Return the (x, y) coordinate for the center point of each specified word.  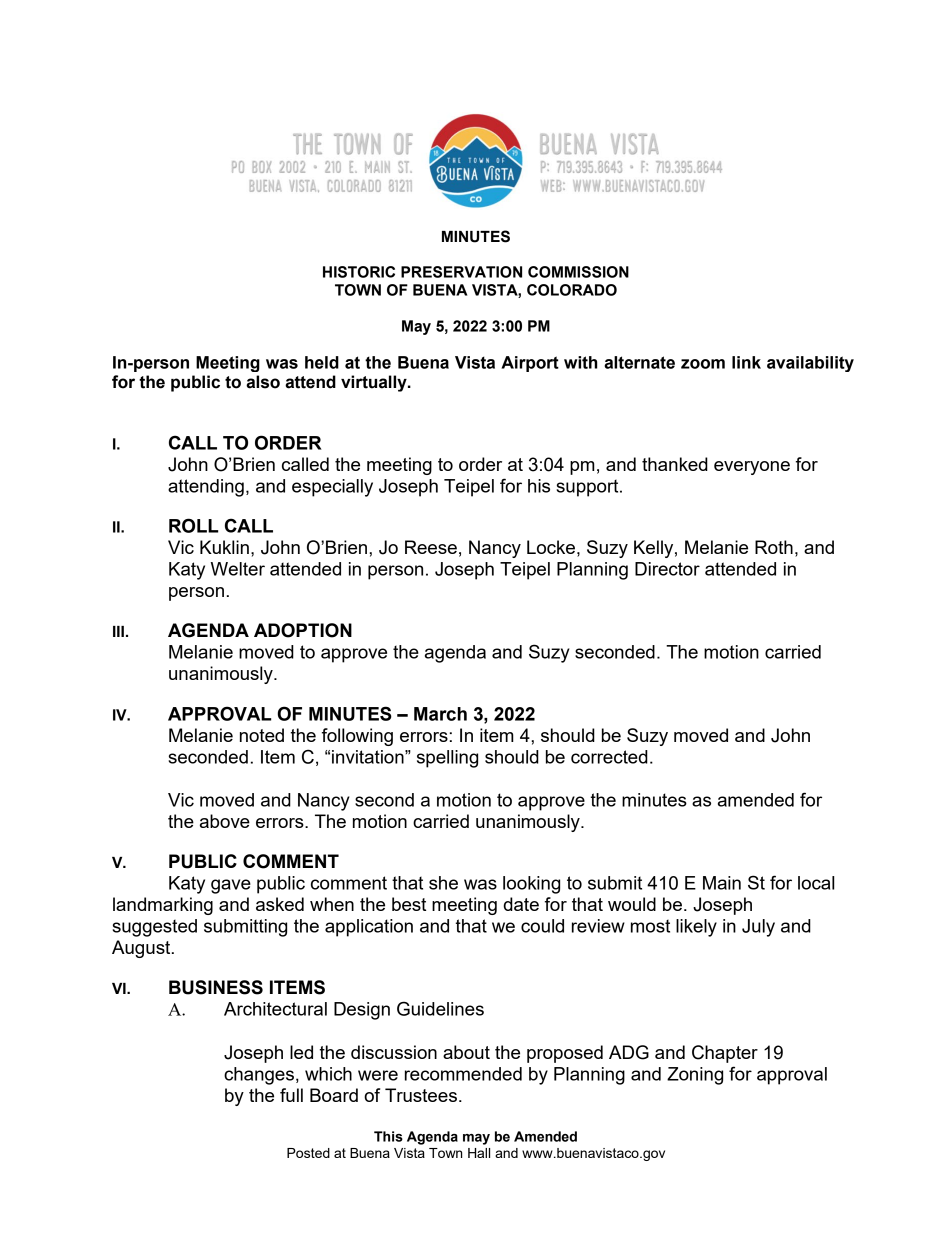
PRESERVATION (461, 272)
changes (259, 1076)
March (440, 714)
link (746, 362)
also (263, 382)
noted (262, 735)
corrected (609, 757)
